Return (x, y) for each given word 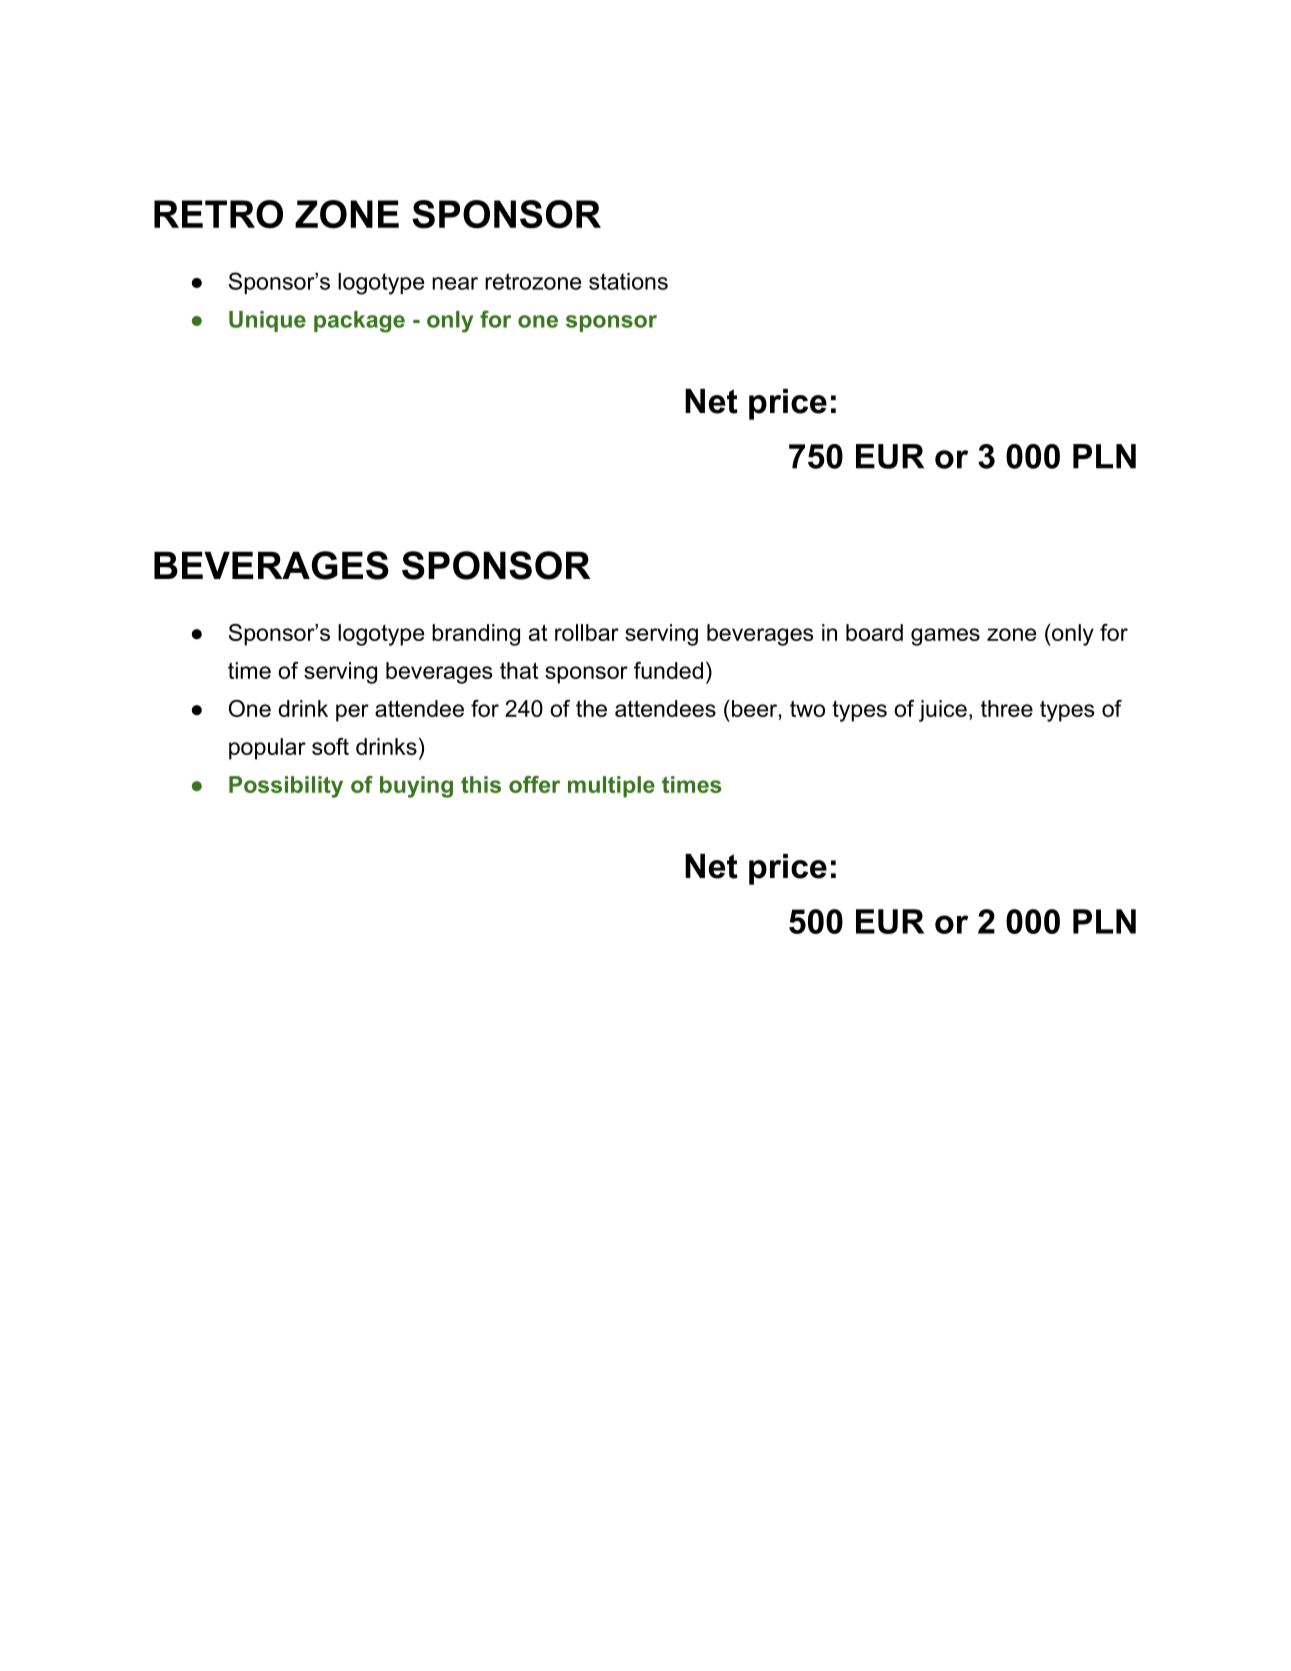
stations (628, 281)
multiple (611, 787)
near (455, 283)
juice (943, 711)
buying (416, 787)
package (359, 322)
